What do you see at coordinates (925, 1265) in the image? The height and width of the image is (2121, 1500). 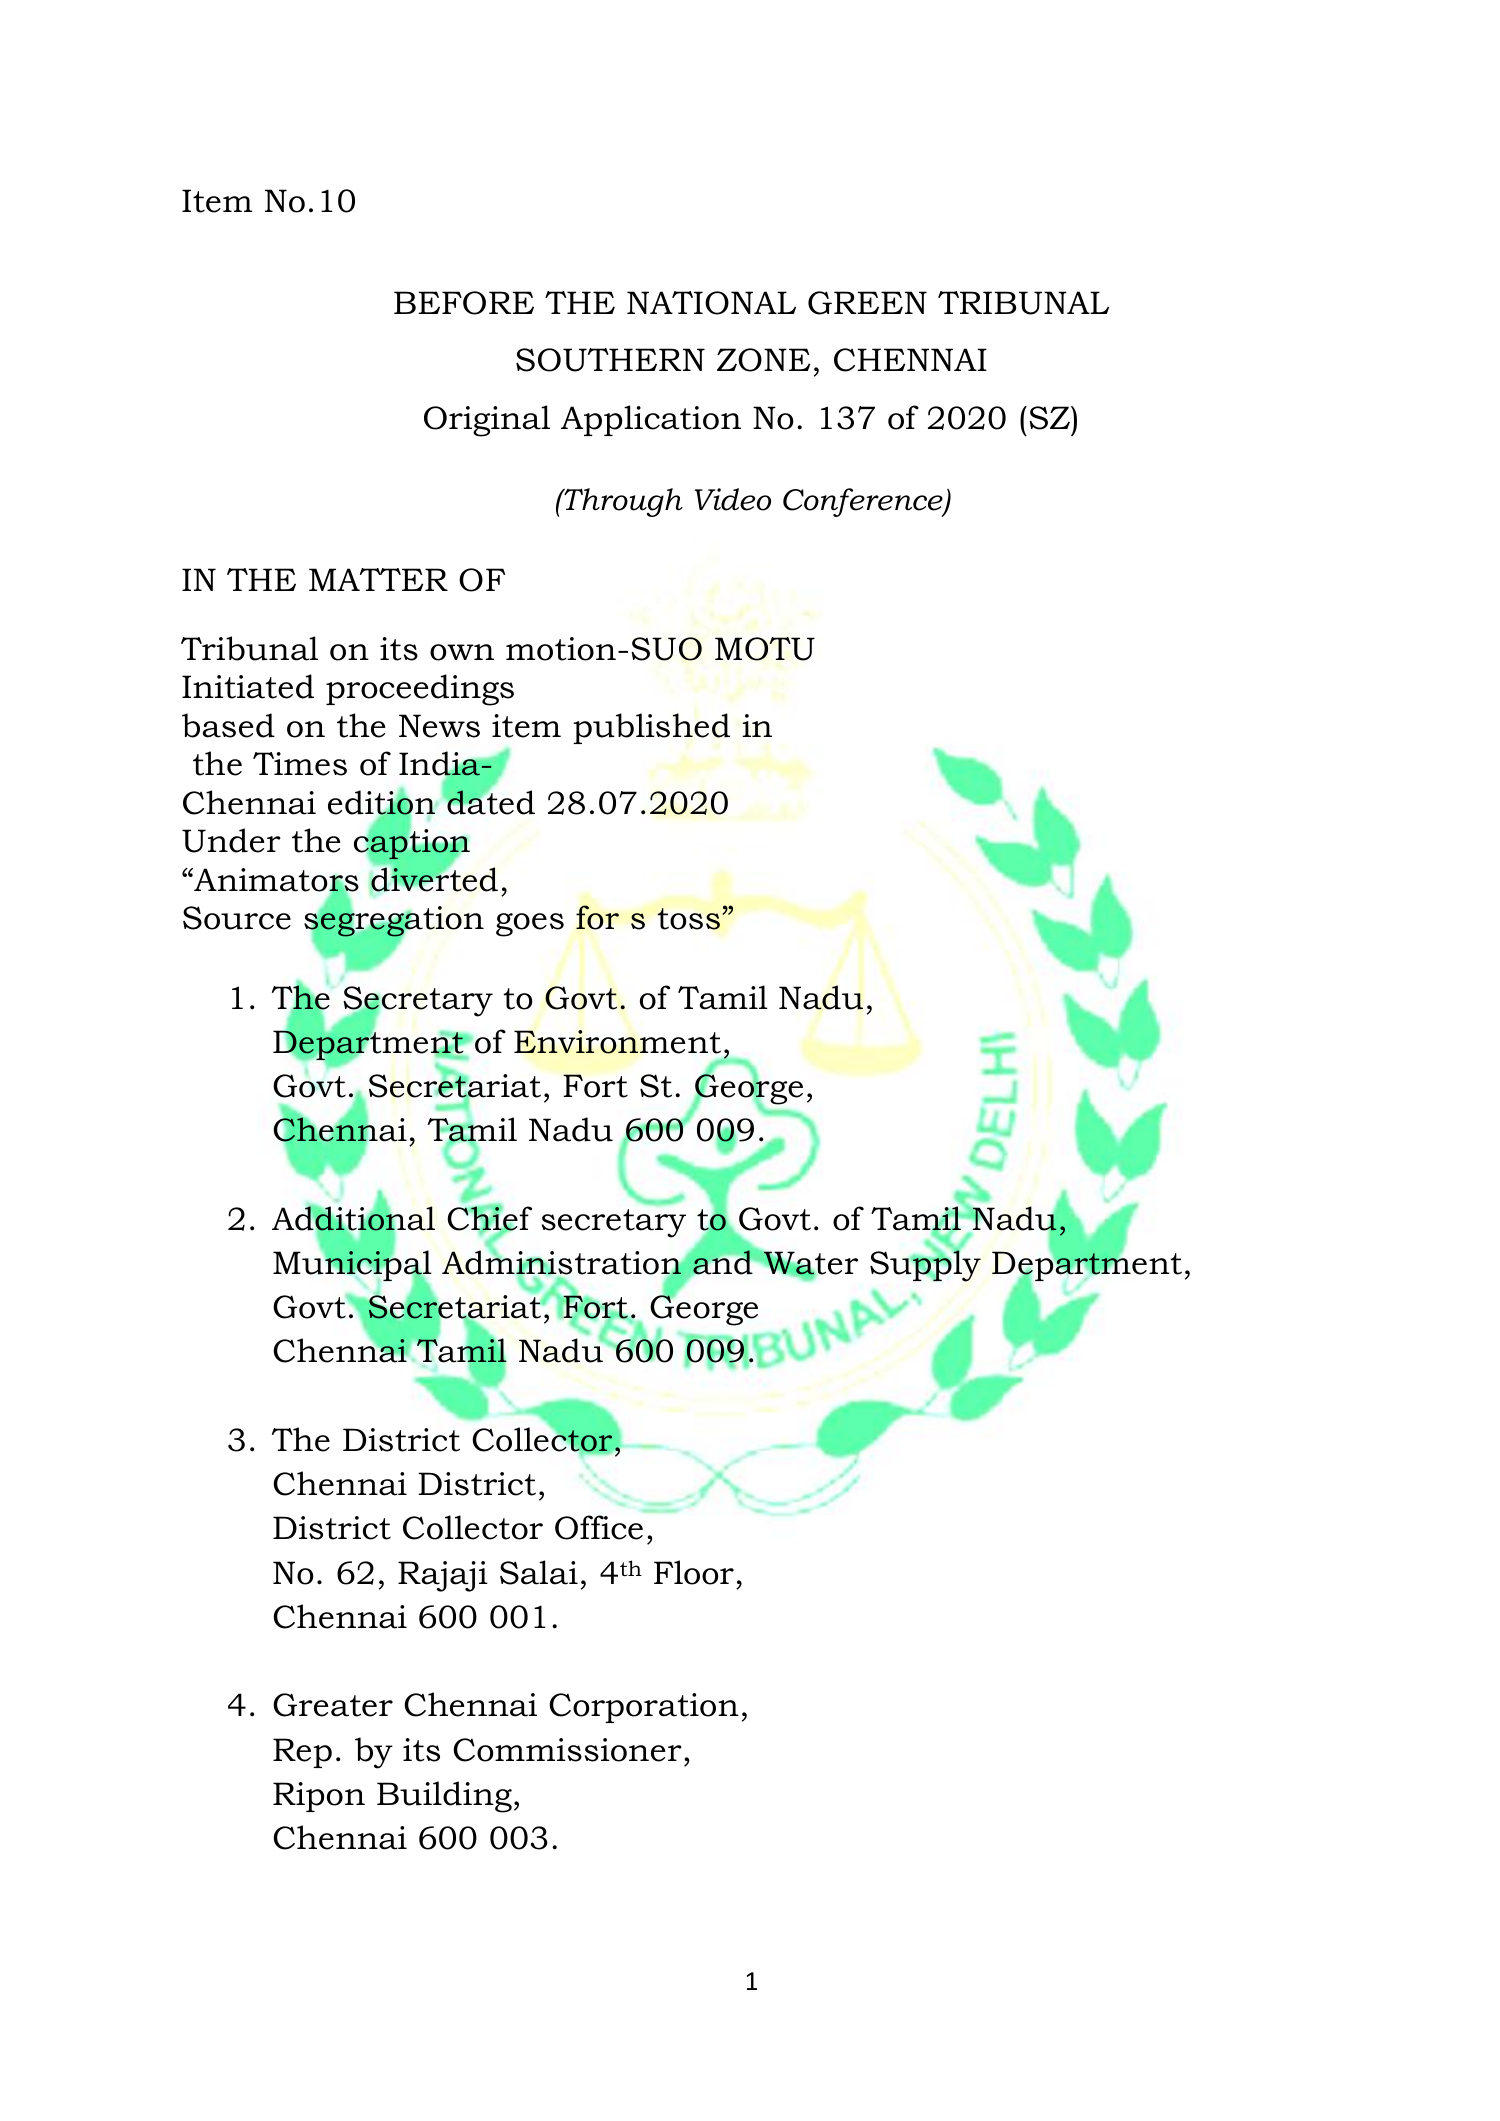 I see `Supply` at bounding box center [925, 1265].
